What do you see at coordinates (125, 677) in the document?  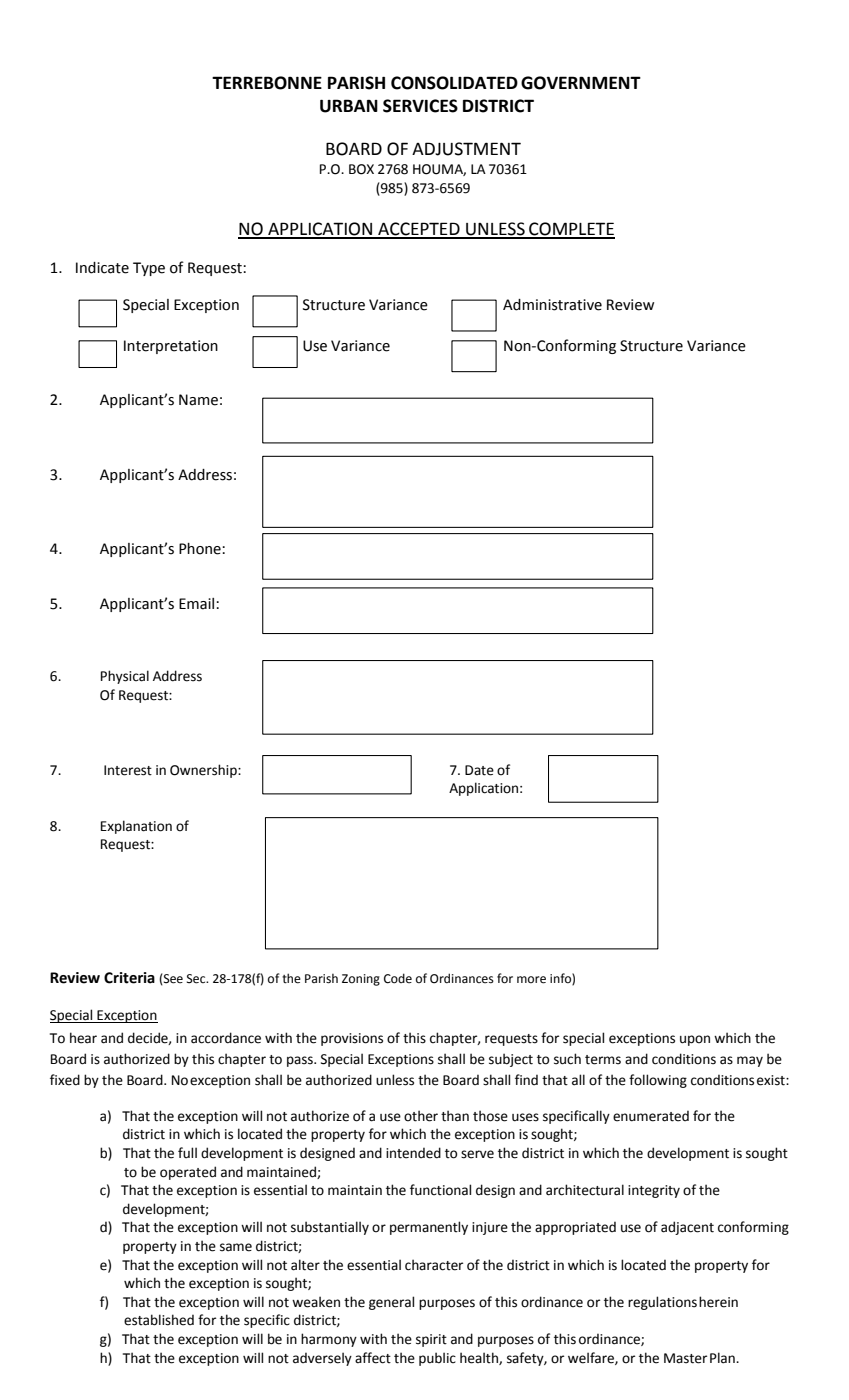 I see `Physical` at bounding box center [125, 677].
